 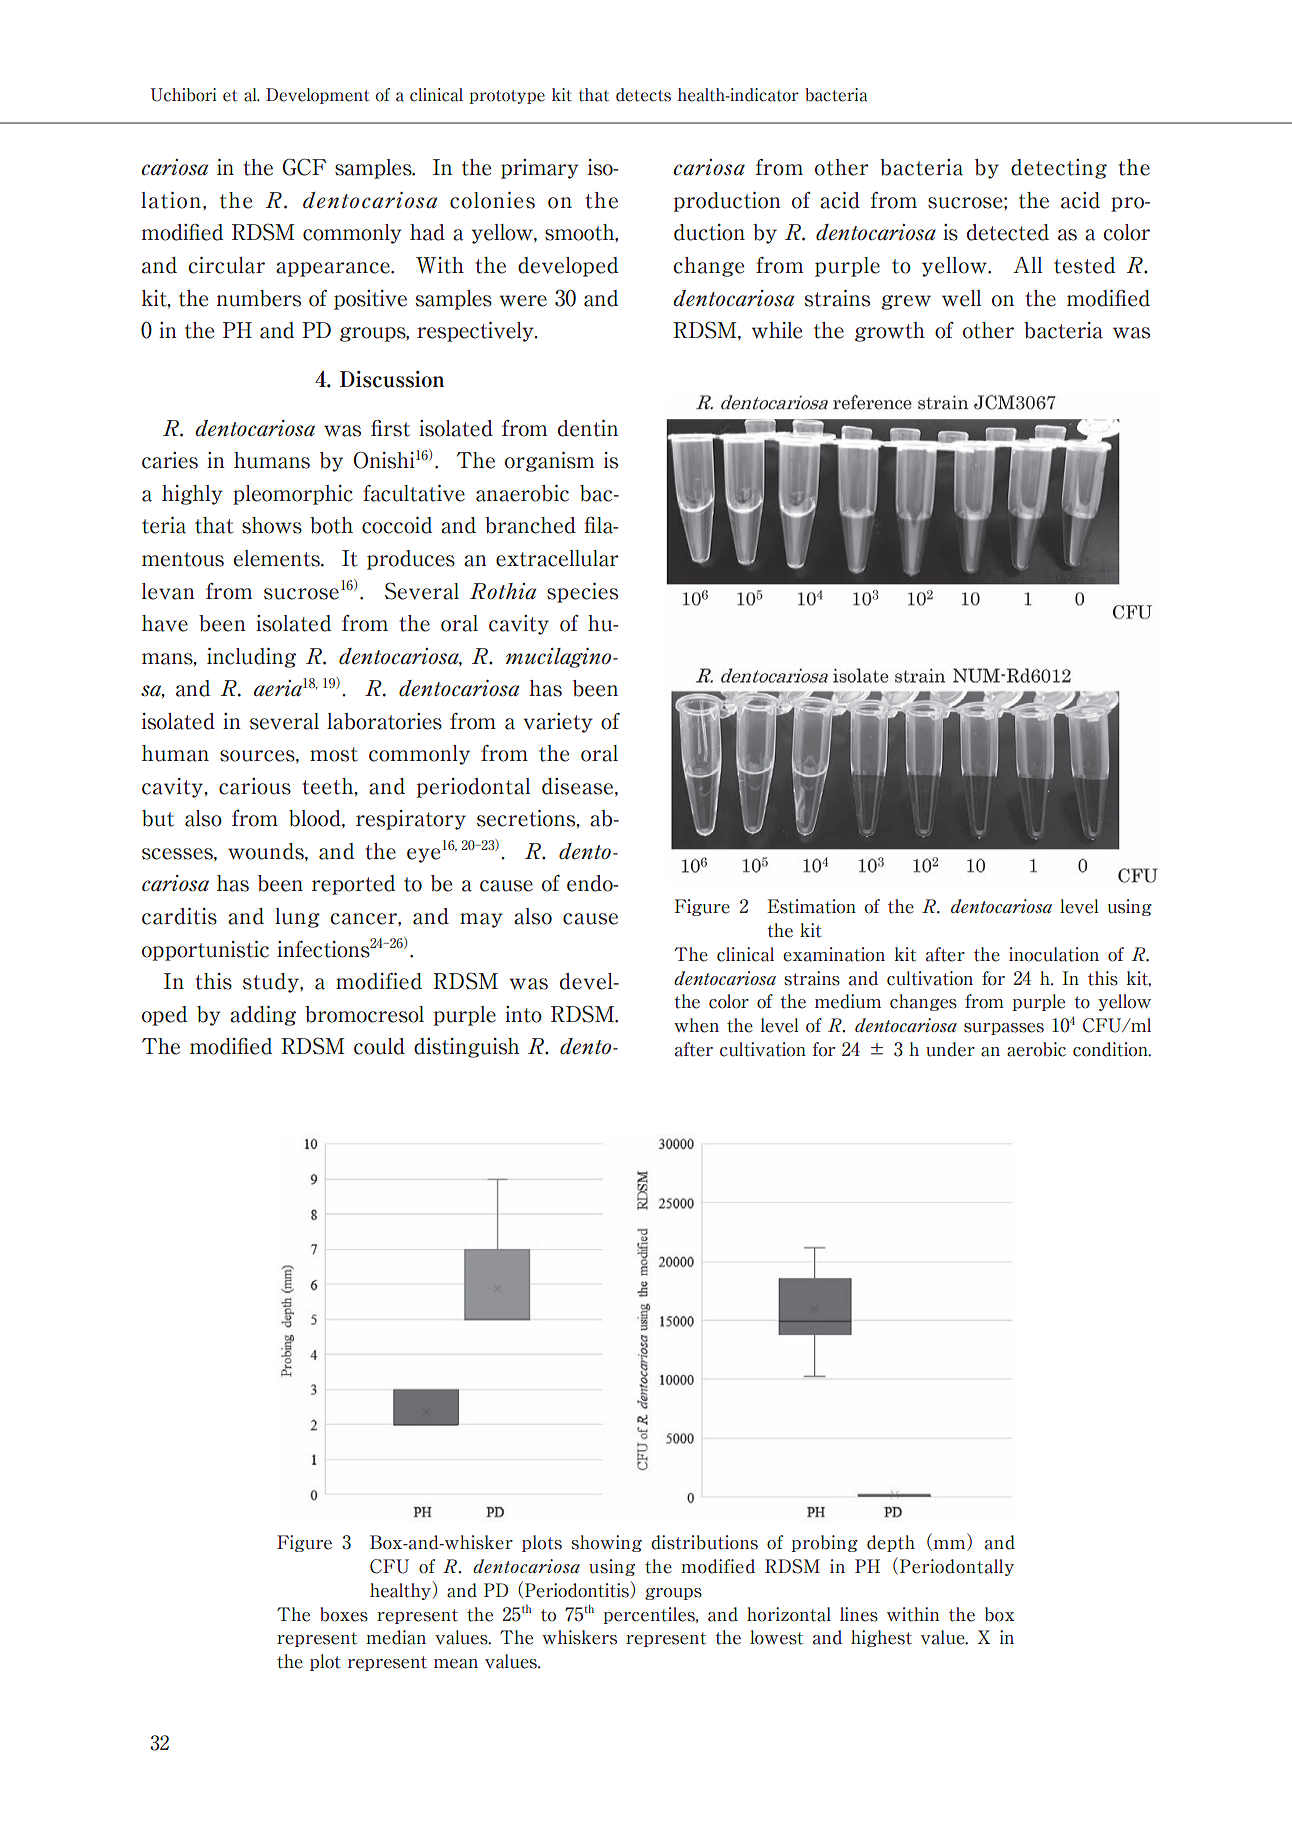 What do you see at coordinates (297, 918) in the page?
I see `lung` at bounding box center [297, 918].
